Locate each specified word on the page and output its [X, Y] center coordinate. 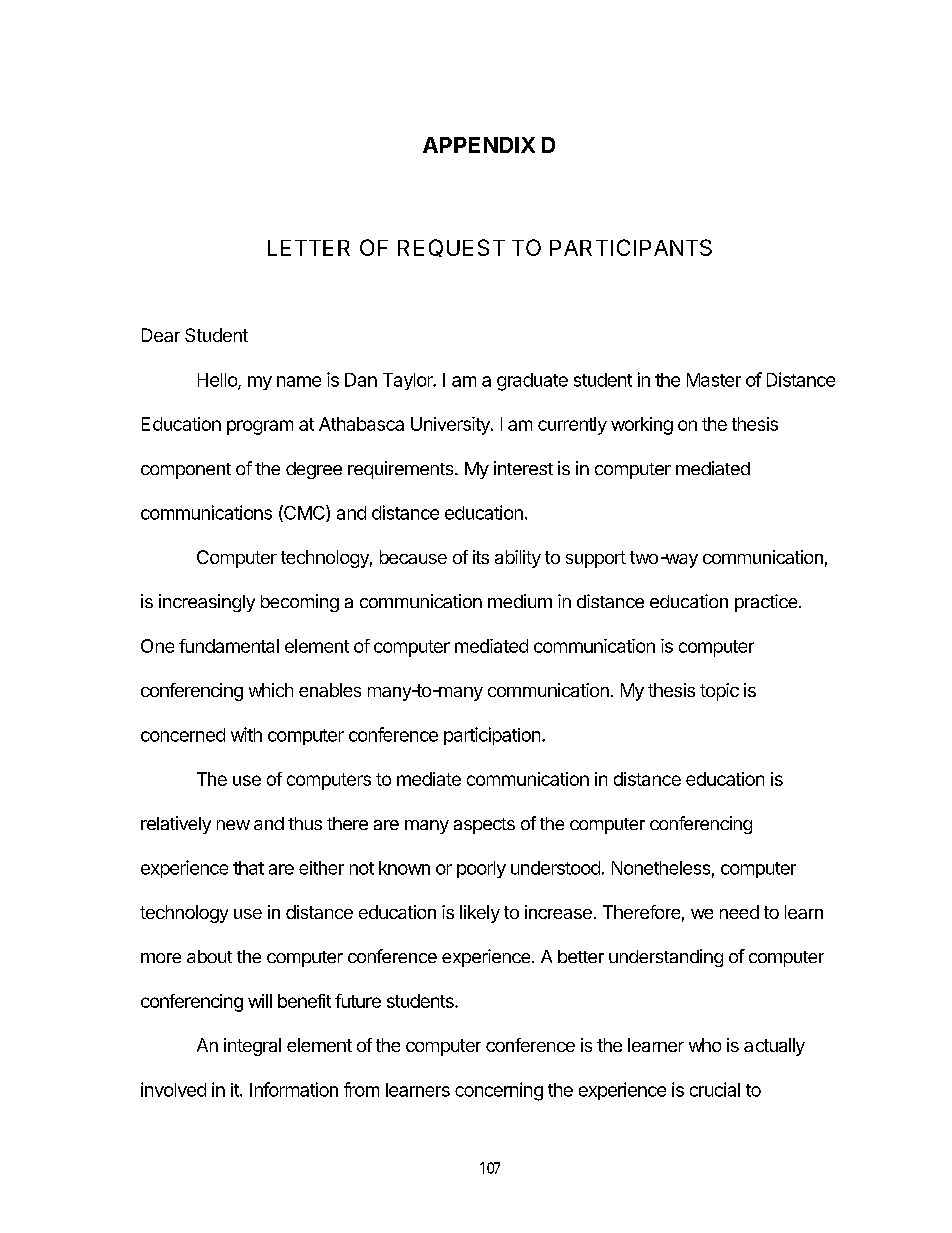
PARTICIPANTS [631, 247]
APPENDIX [479, 145]
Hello [218, 381]
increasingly [207, 603]
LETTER [309, 248]
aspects [484, 826]
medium [520, 601]
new [233, 825]
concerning [499, 1091]
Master [714, 380]
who [705, 1045]
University [451, 426]
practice [766, 603]
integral [252, 1047]
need [739, 912]
